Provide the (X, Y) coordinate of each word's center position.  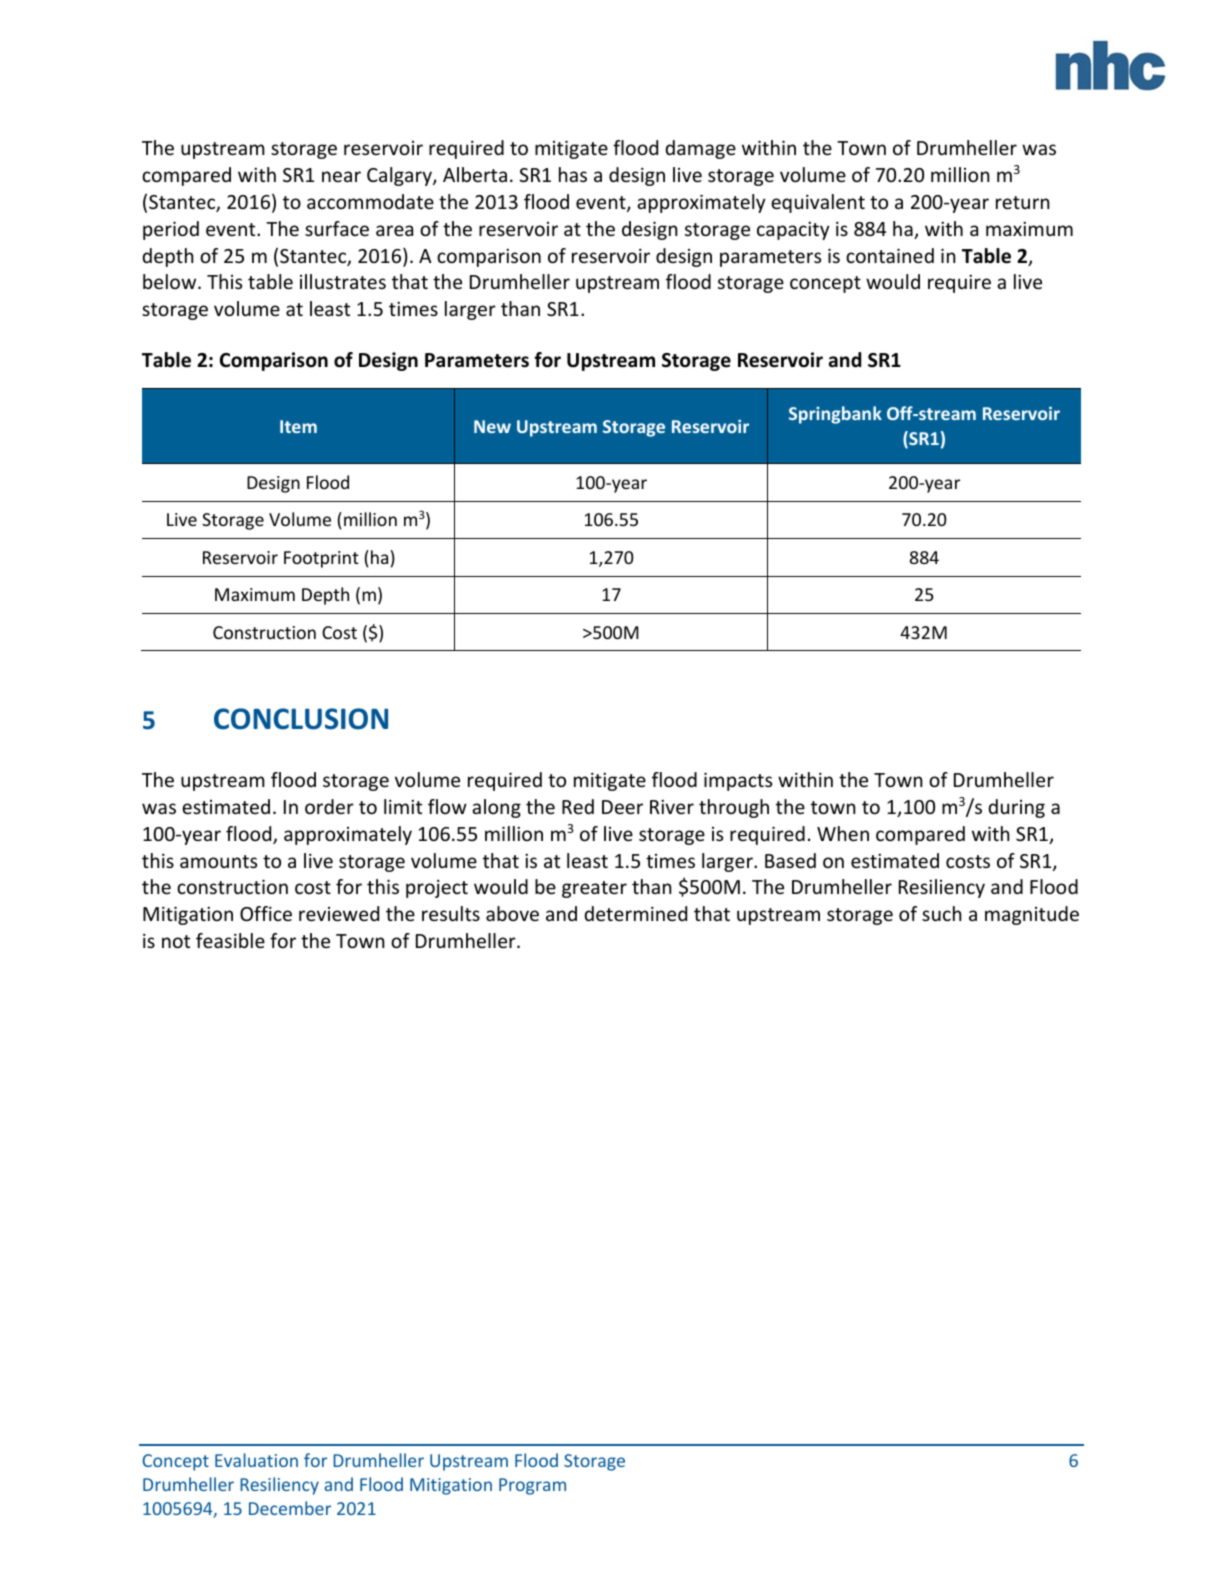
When (843, 833)
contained (890, 255)
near (341, 176)
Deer (622, 807)
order (329, 806)
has (573, 174)
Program (532, 1486)
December (290, 1508)
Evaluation (256, 1460)
